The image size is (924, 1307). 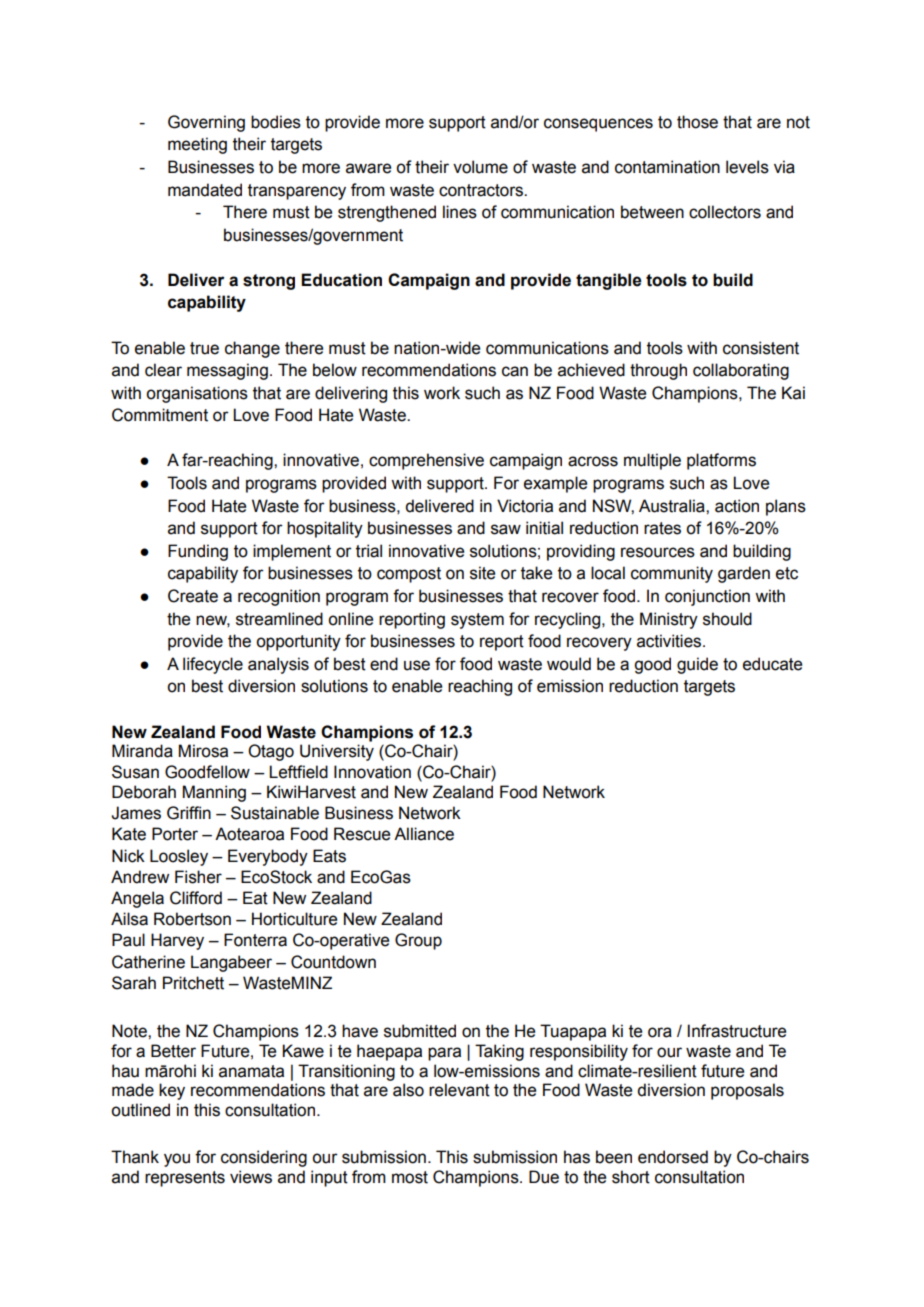 What do you see at coordinates (747, 167) in the page?
I see `levels` at bounding box center [747, 167].
